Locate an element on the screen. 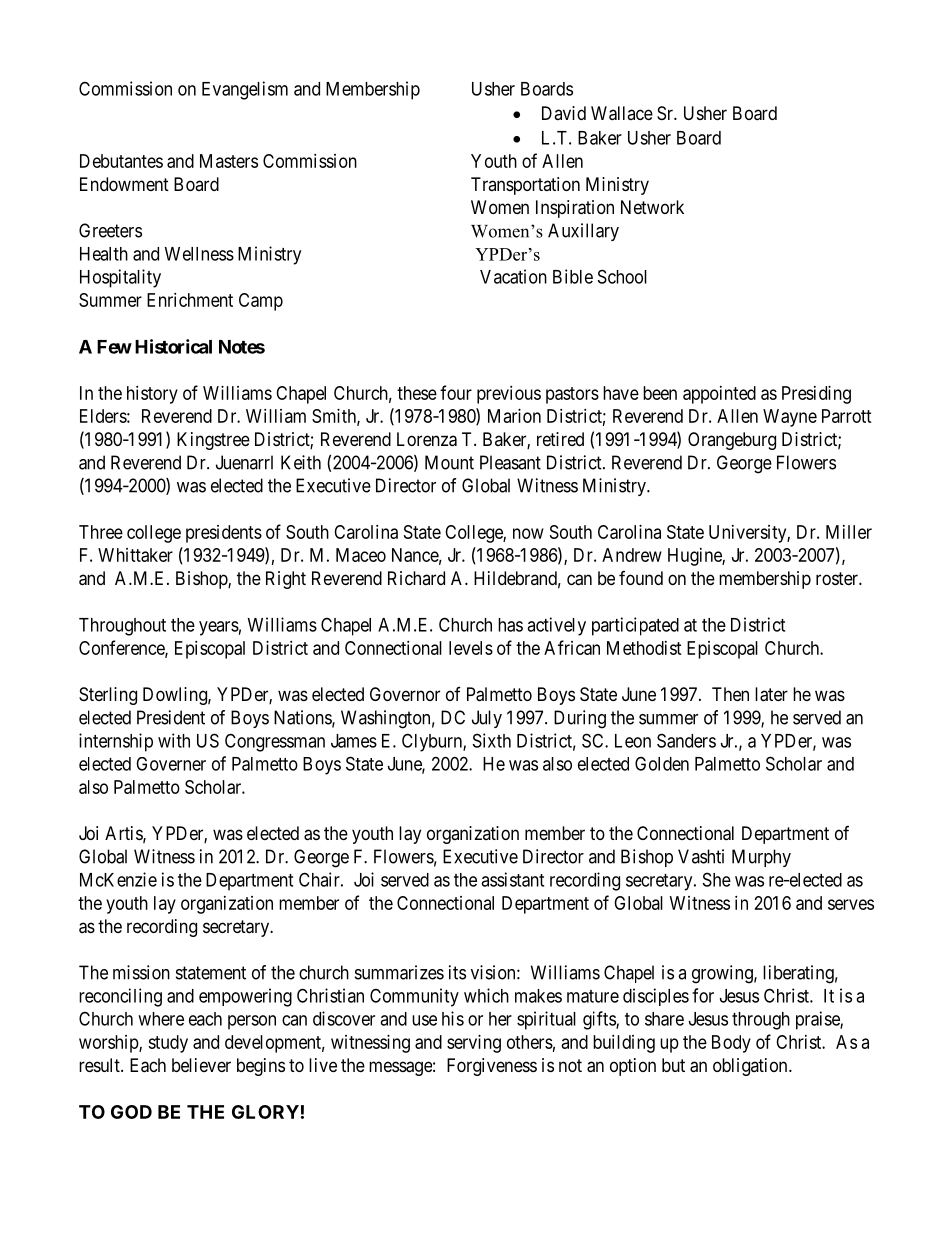  David is located at coordinates (564, 113).
